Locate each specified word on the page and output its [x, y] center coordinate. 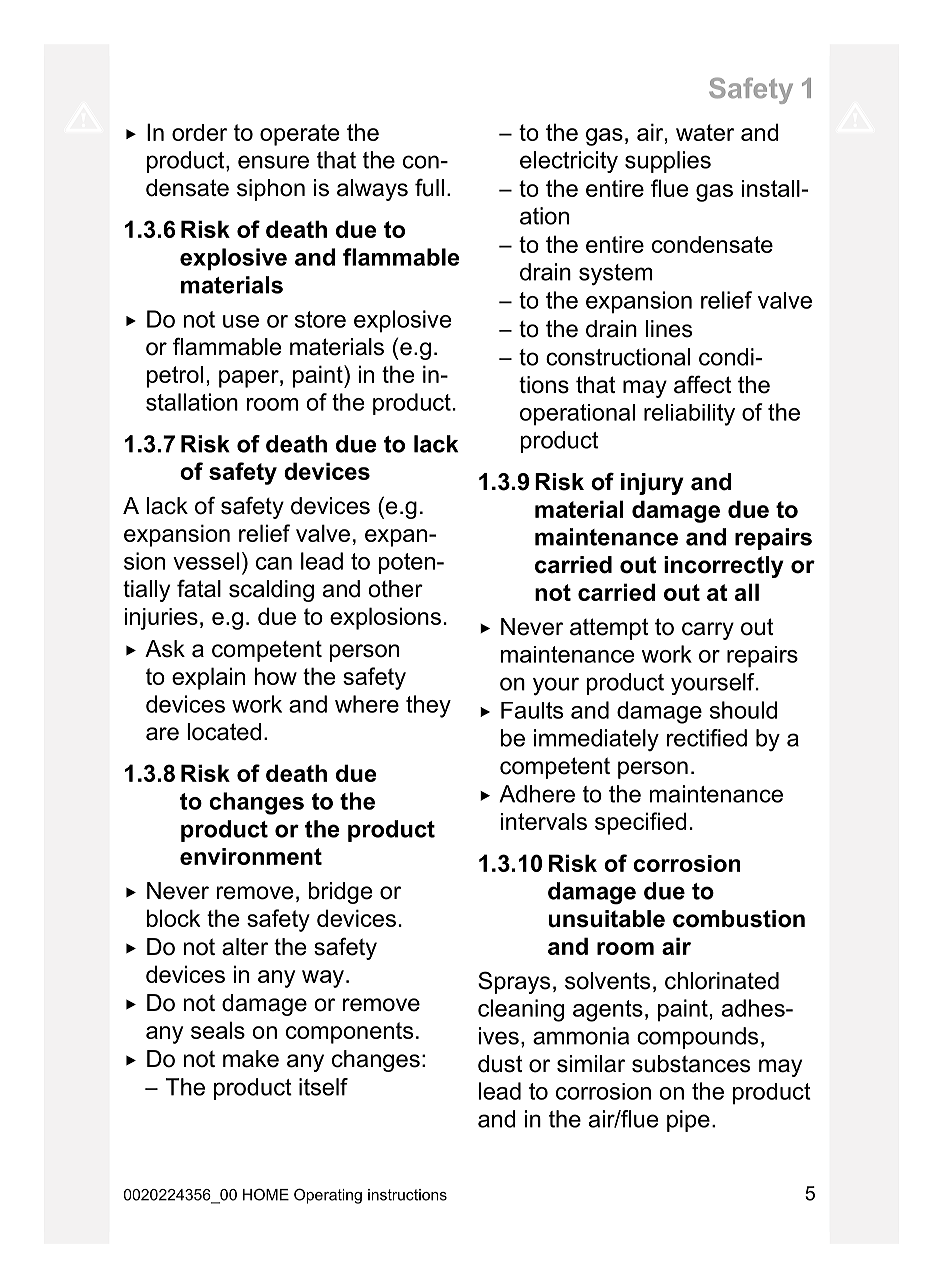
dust [500, 1064]
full [429, 187]
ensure [273, 162]
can [274, 563]
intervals [544, 821]
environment [251, 856]
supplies [668, 162]
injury [652, 484]
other [396, 589]
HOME [266, 1194]
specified [641, 823]
